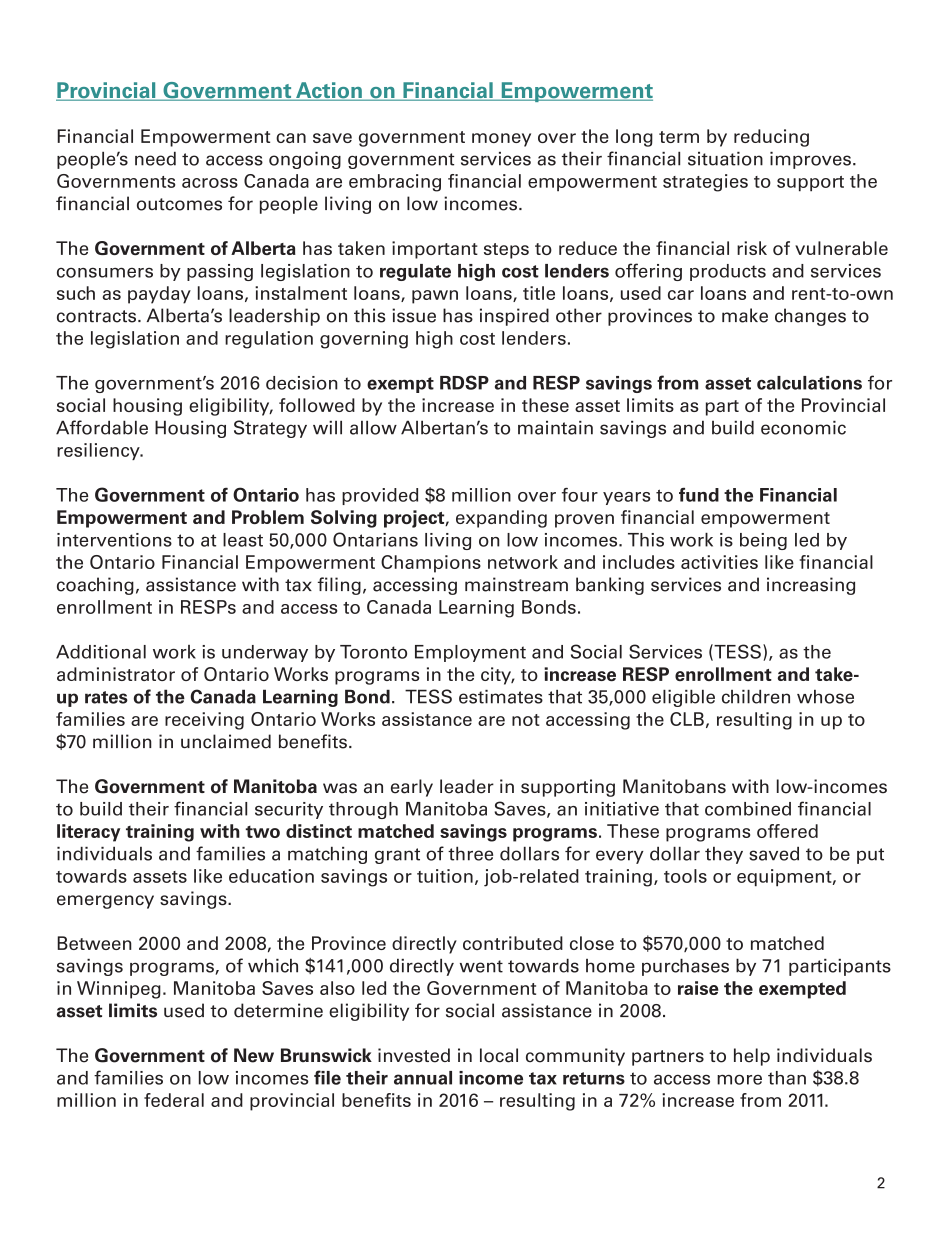  What do you see at coordinates (809, 383) in the screenshot?
I see `calculations` at bounding box center [809, 383].
